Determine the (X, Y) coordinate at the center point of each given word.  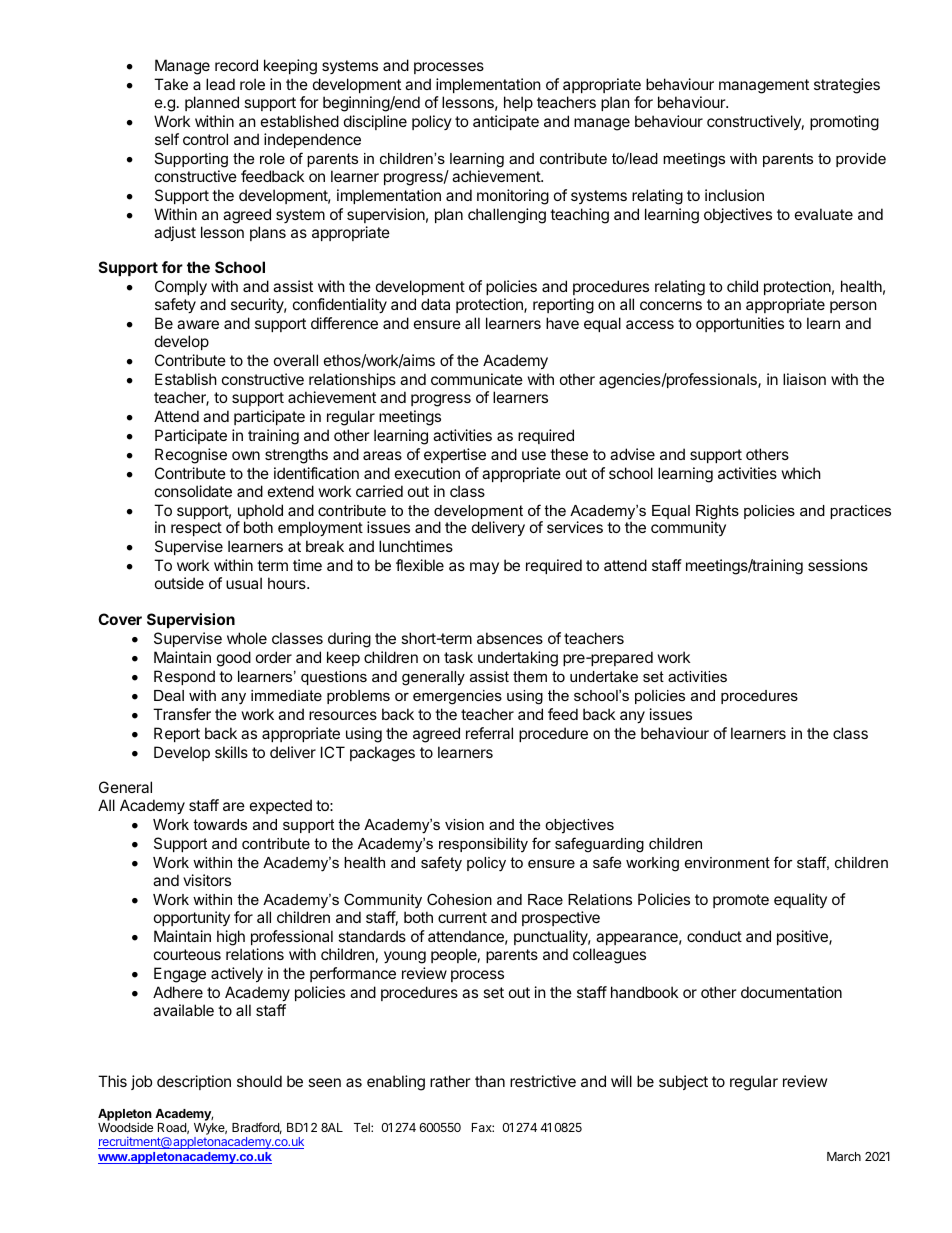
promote (741, 901)
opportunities (740, 324)
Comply (181, 289)
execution (427, 473)
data (435, 304)
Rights (717, 513)
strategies (847, 86)
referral (489, 733)
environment (727, 862)
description (194, 1082)
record (236, 65)
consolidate (193, 491)
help (518, 103)
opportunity (192, 918)
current (462, 917)
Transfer (182, 714)
